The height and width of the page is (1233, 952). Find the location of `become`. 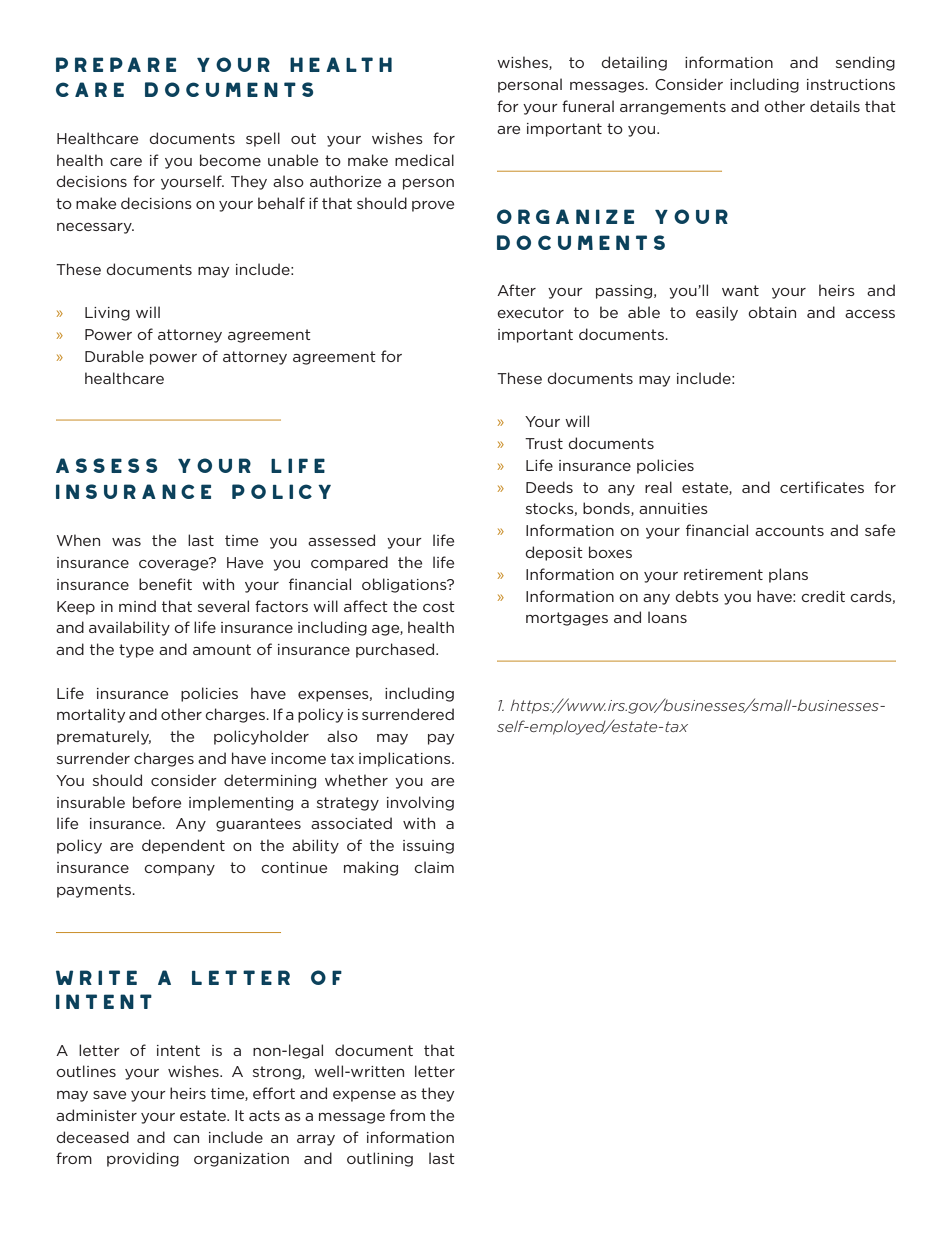

become is located at coordinates (230, 160).
